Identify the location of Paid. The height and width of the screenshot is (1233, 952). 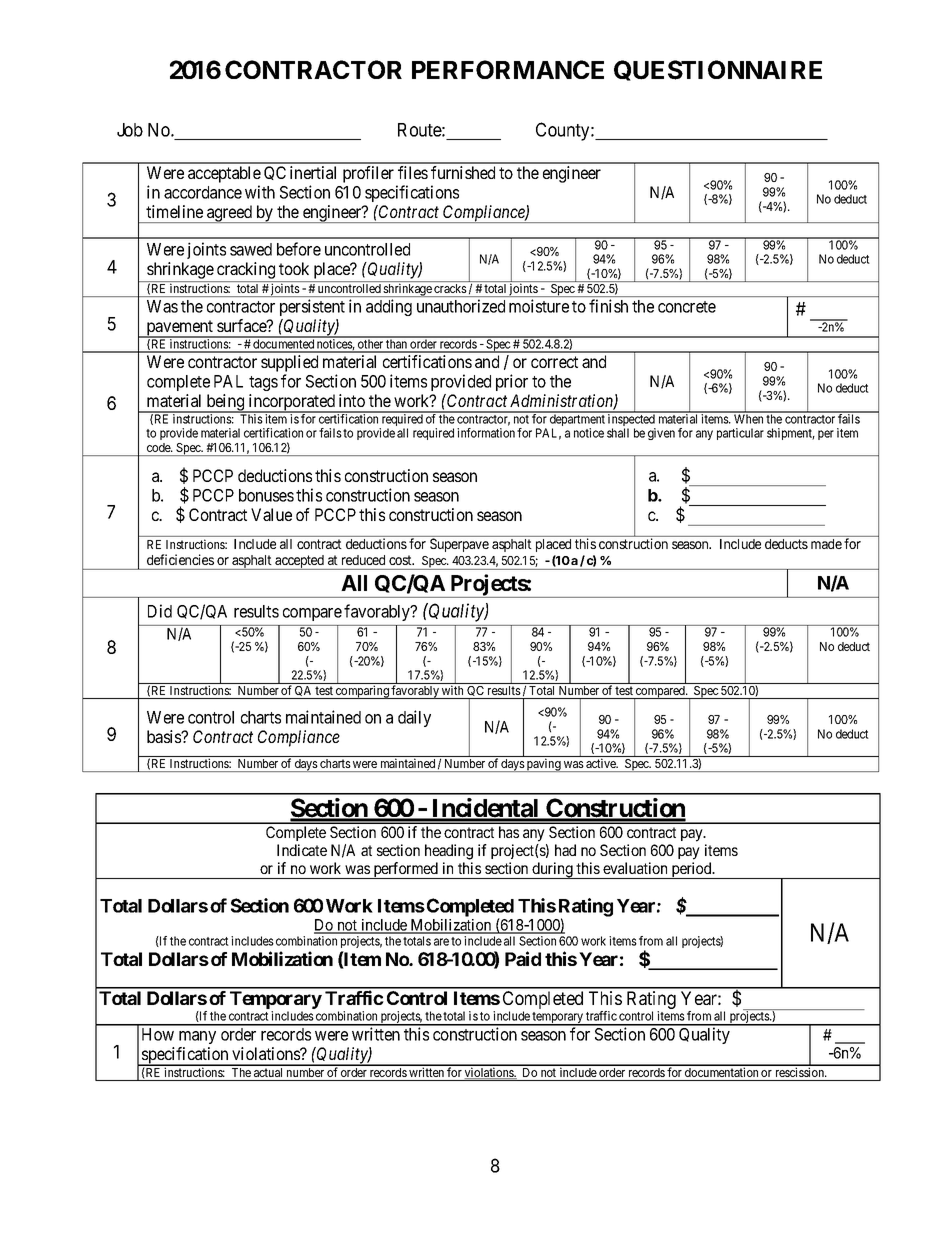
(523, 958).
